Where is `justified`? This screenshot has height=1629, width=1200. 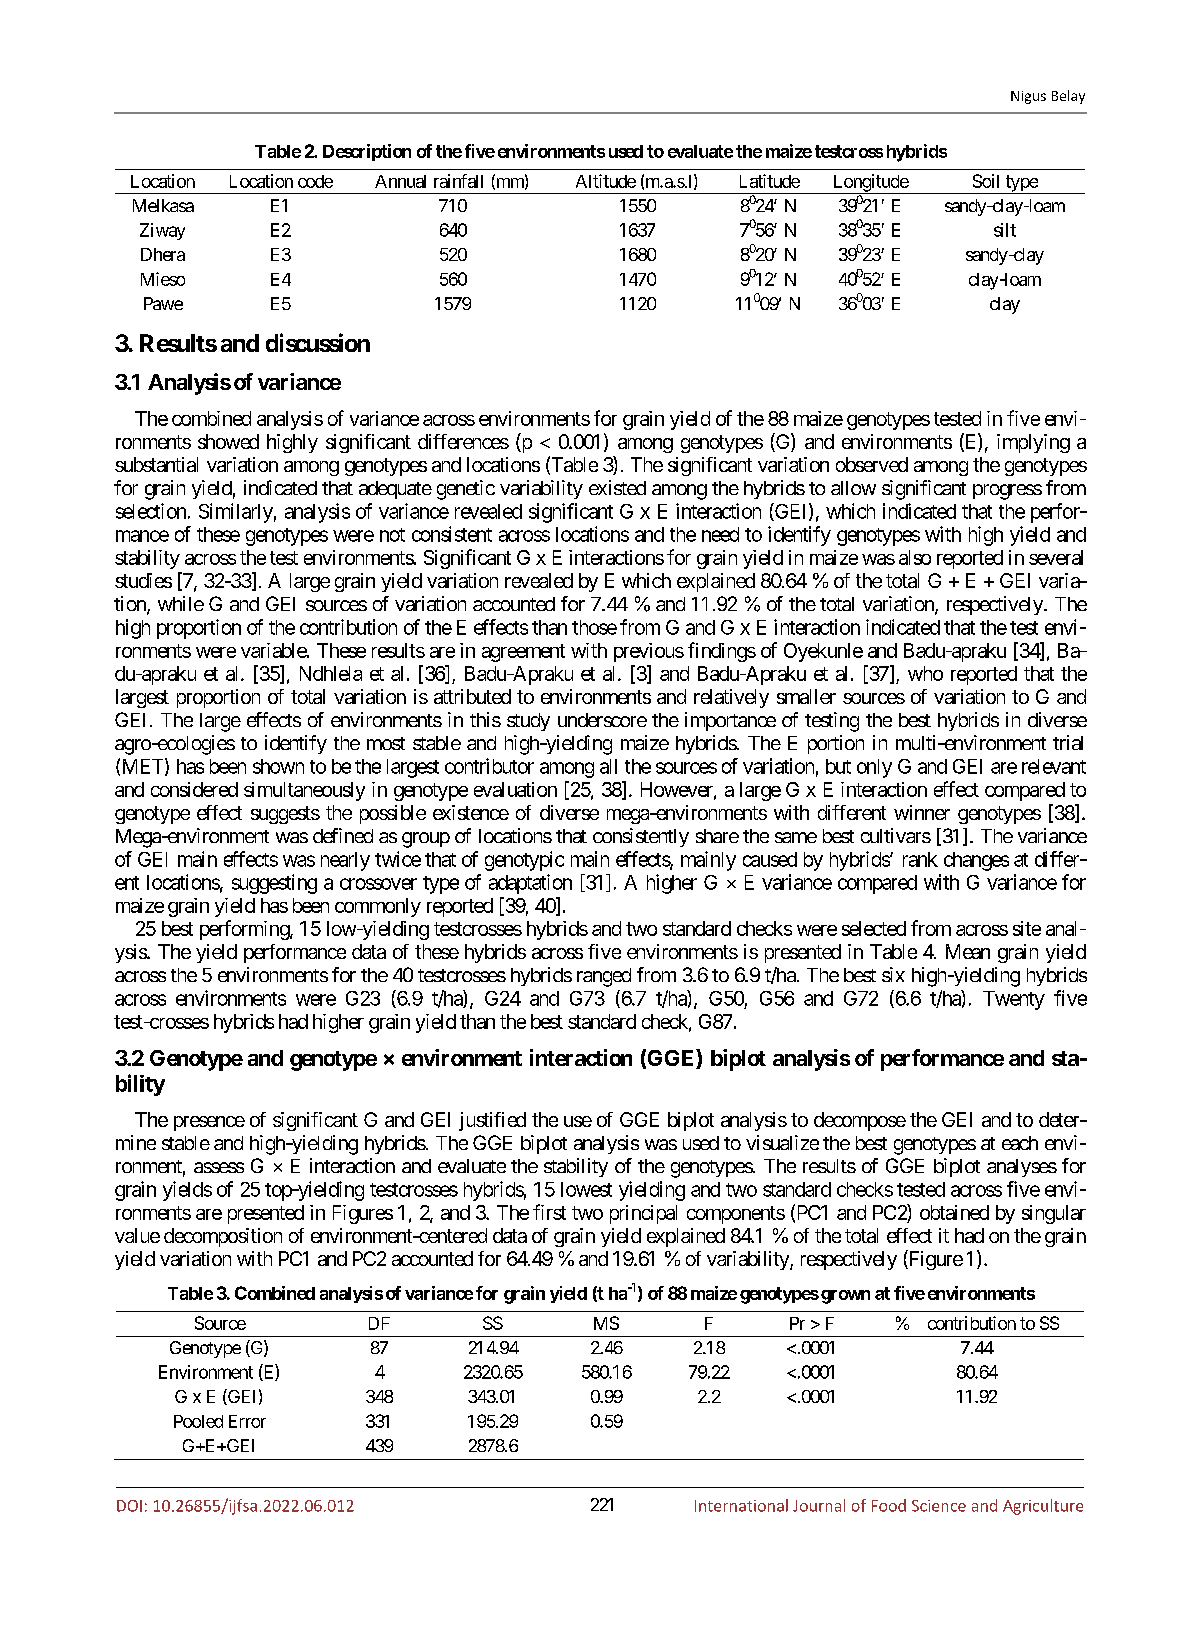 justified is located at coordinates (492, 1121).
